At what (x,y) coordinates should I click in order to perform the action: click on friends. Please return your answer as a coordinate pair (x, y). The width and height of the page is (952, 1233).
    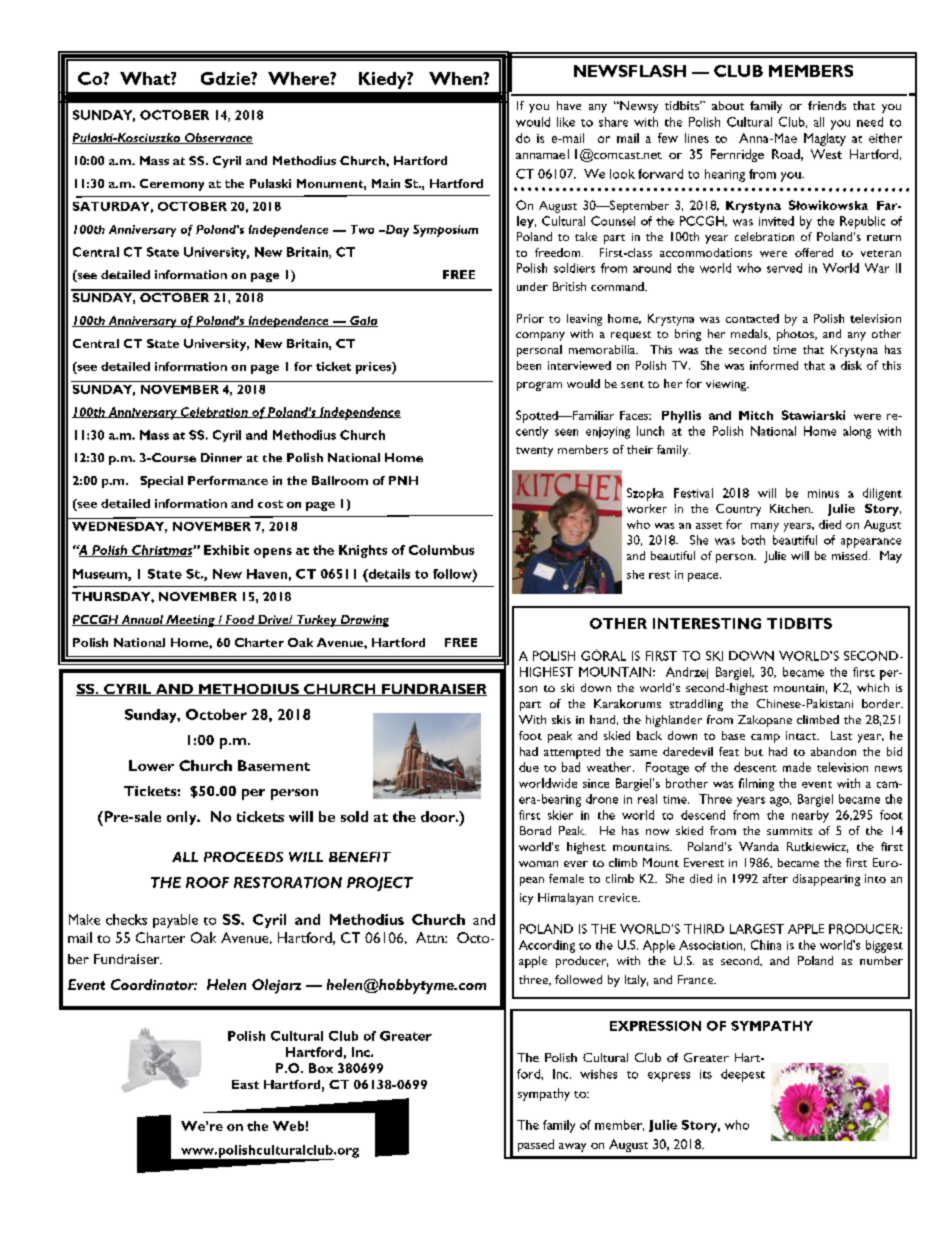
    Looking at the image, I should click on (827, 105).
